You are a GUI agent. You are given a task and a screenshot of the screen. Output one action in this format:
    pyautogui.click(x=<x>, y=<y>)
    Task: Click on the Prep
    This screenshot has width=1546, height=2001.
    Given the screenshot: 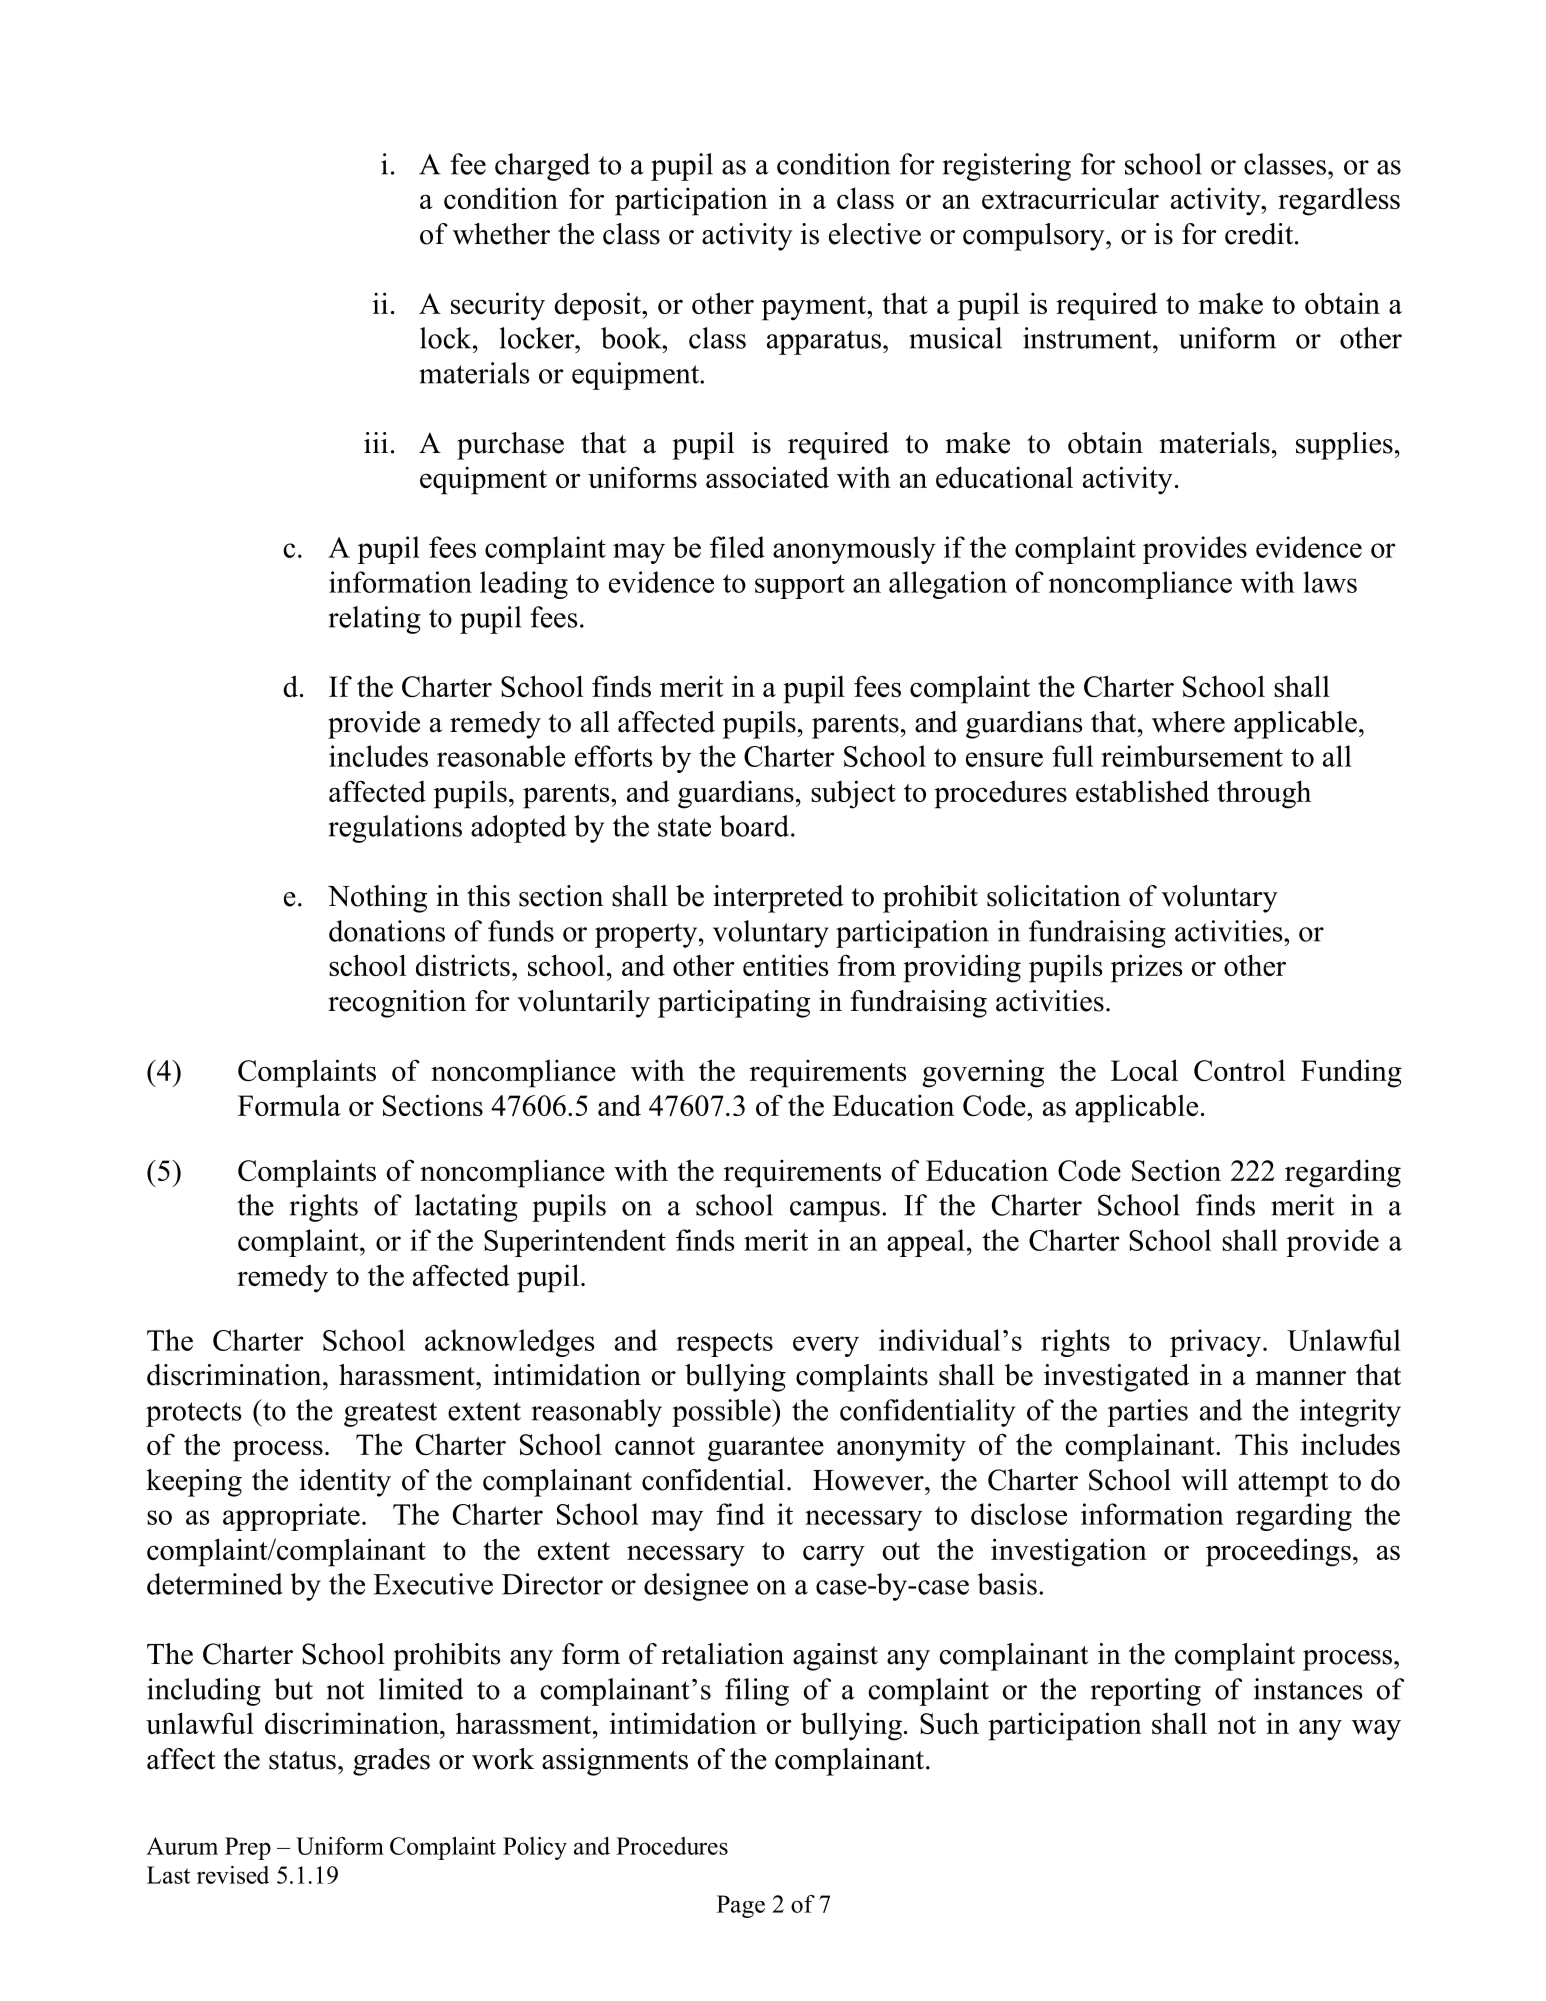 What is the action you would take?
    pyautogui.click(x=248, y=1848)
